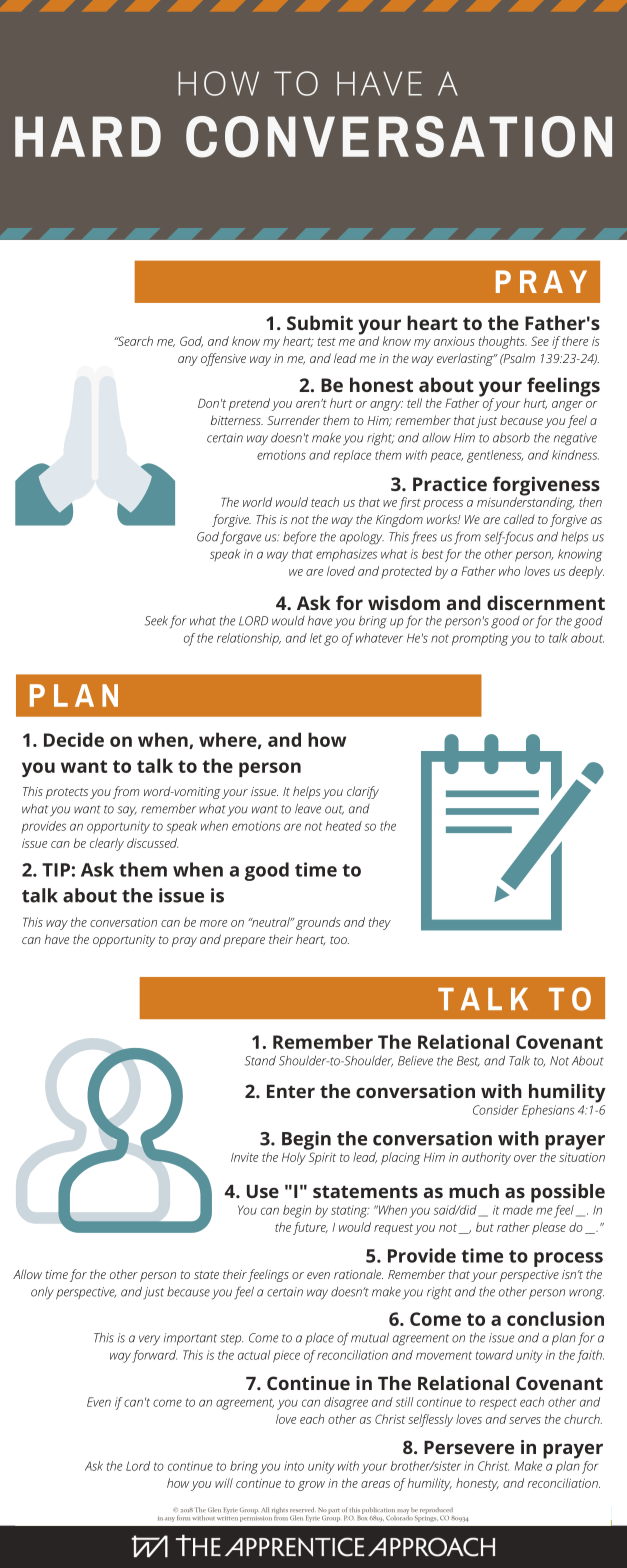  I want to click on serves, so click(525, 1420).
